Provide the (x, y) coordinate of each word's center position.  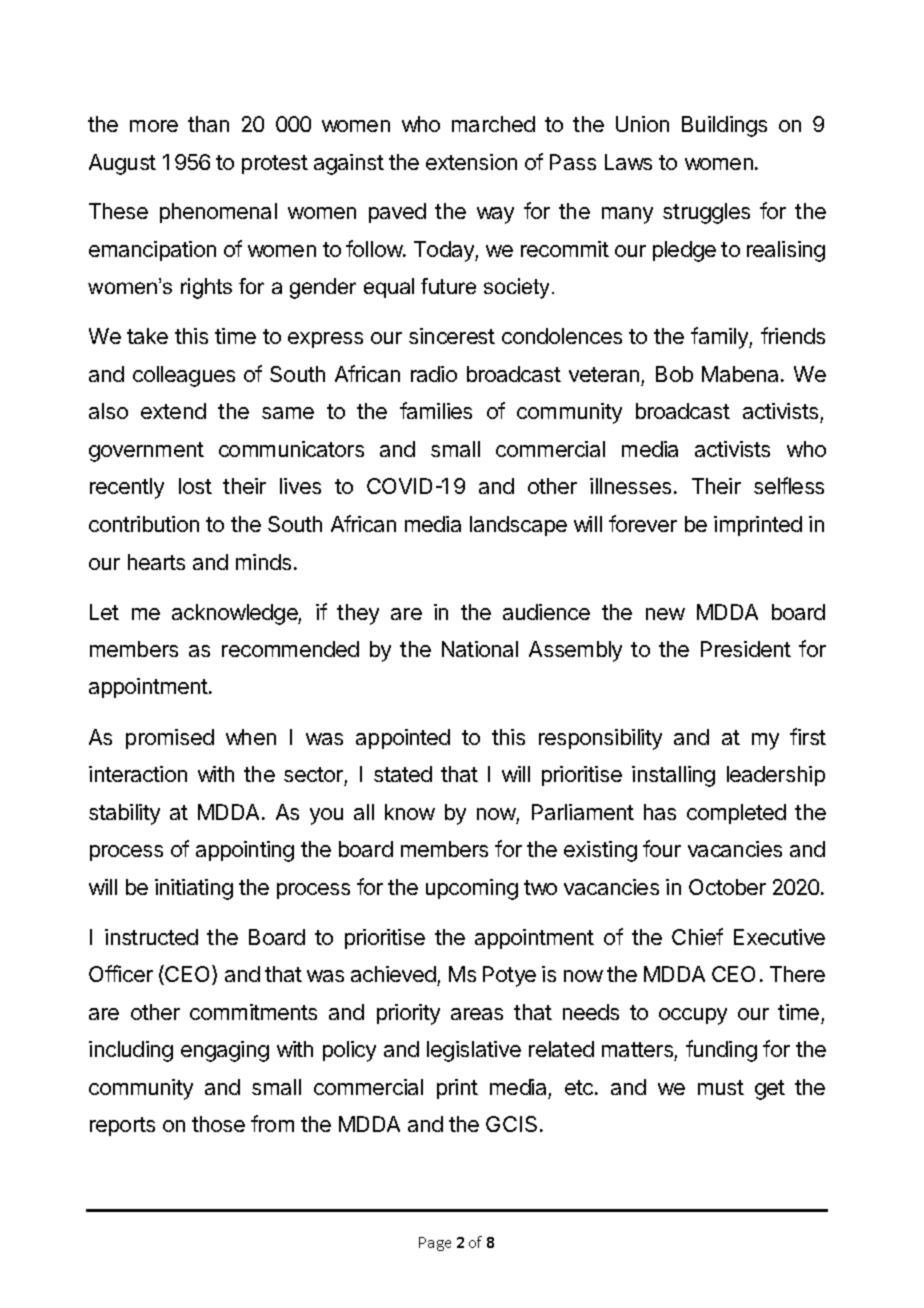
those (218, 1124)
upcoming (472, 889)
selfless (789, 485)
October (727, 887)
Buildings (724, 126)
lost (195, 486)
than (208, 124)
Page (435, 1244)
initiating (194, 889)
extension (471, 162)
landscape (518, 526)
